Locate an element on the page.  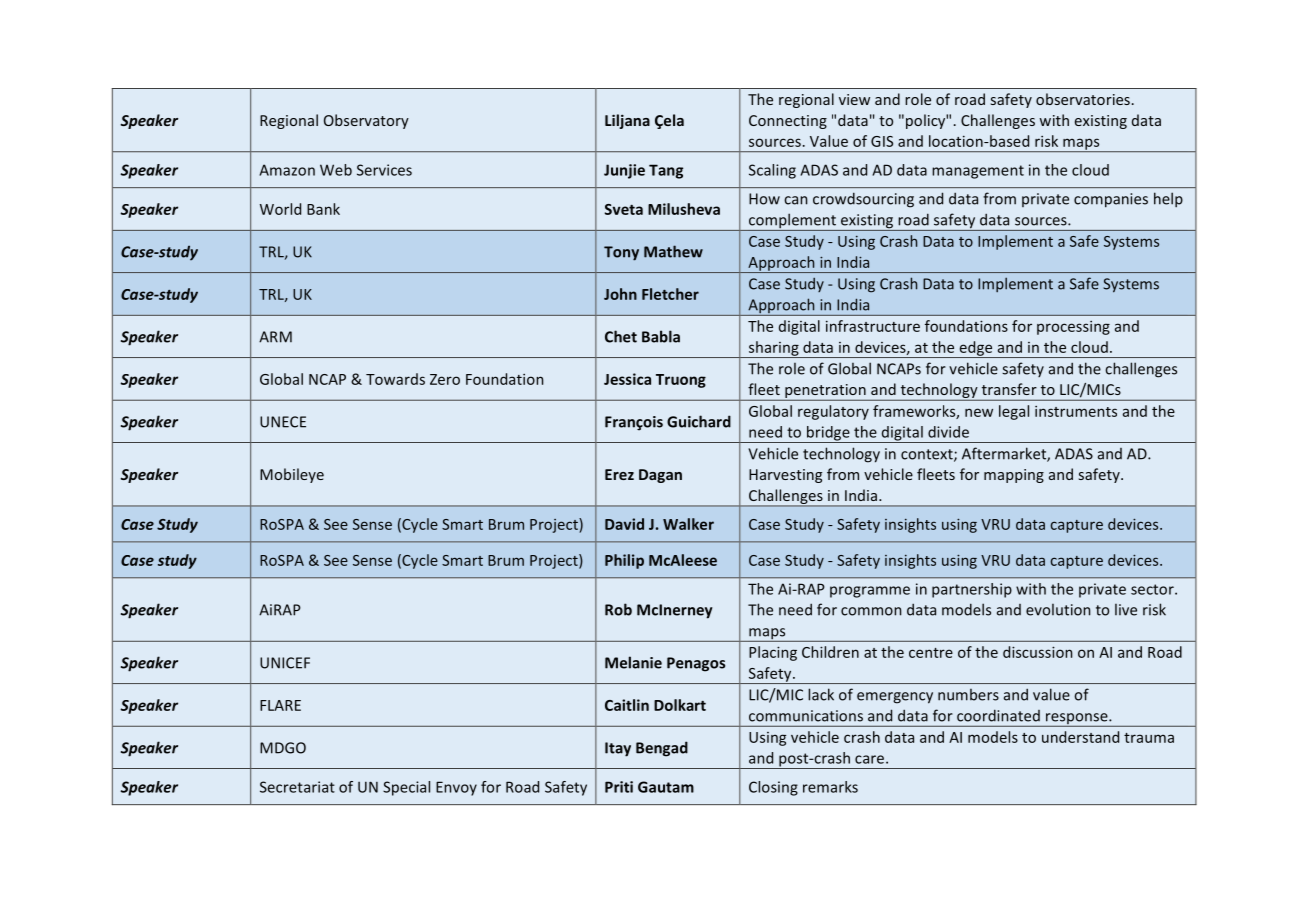
Rob is located at coordinates (618, 609).
